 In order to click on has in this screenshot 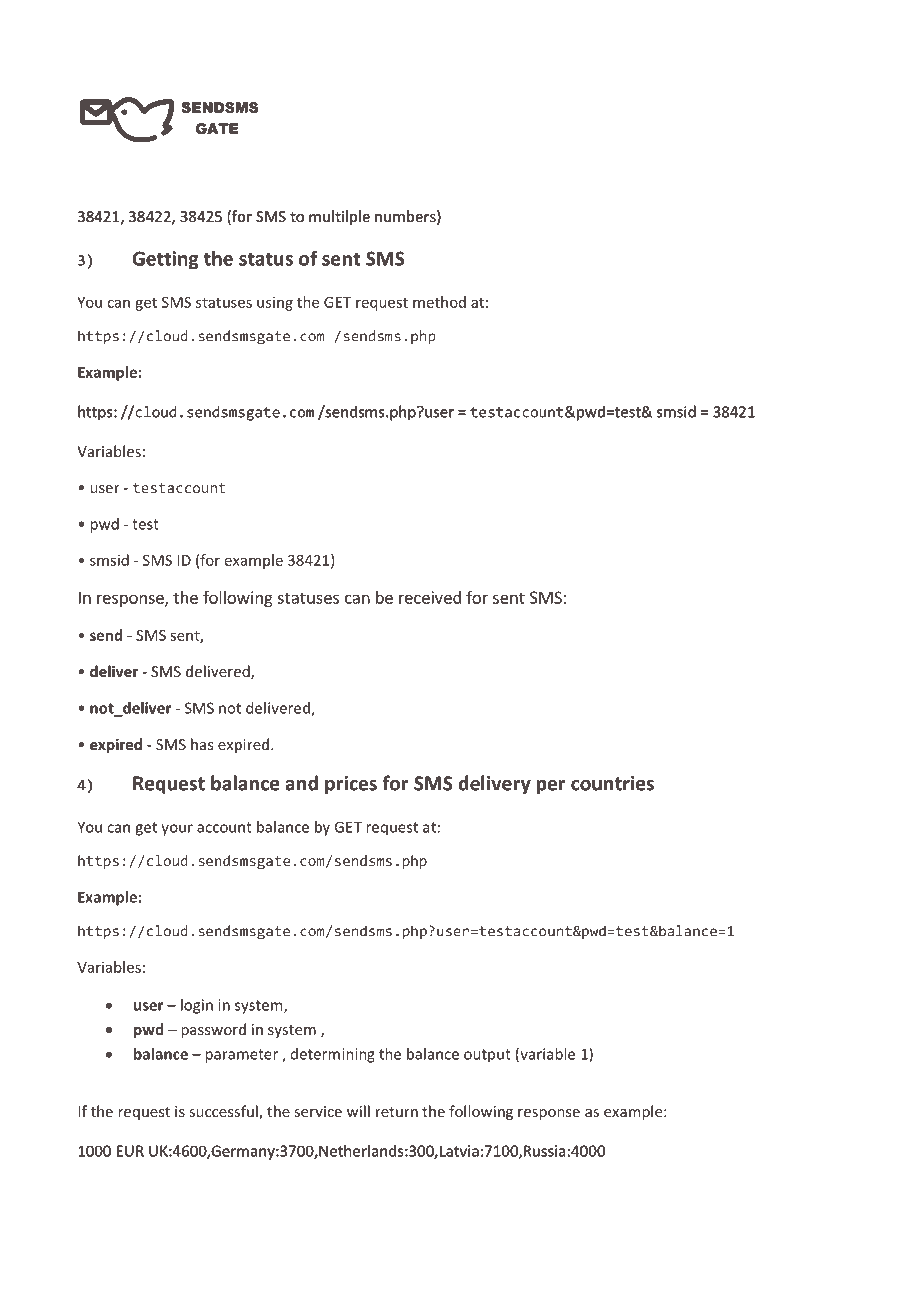, I will do `click(202, 744)`.
